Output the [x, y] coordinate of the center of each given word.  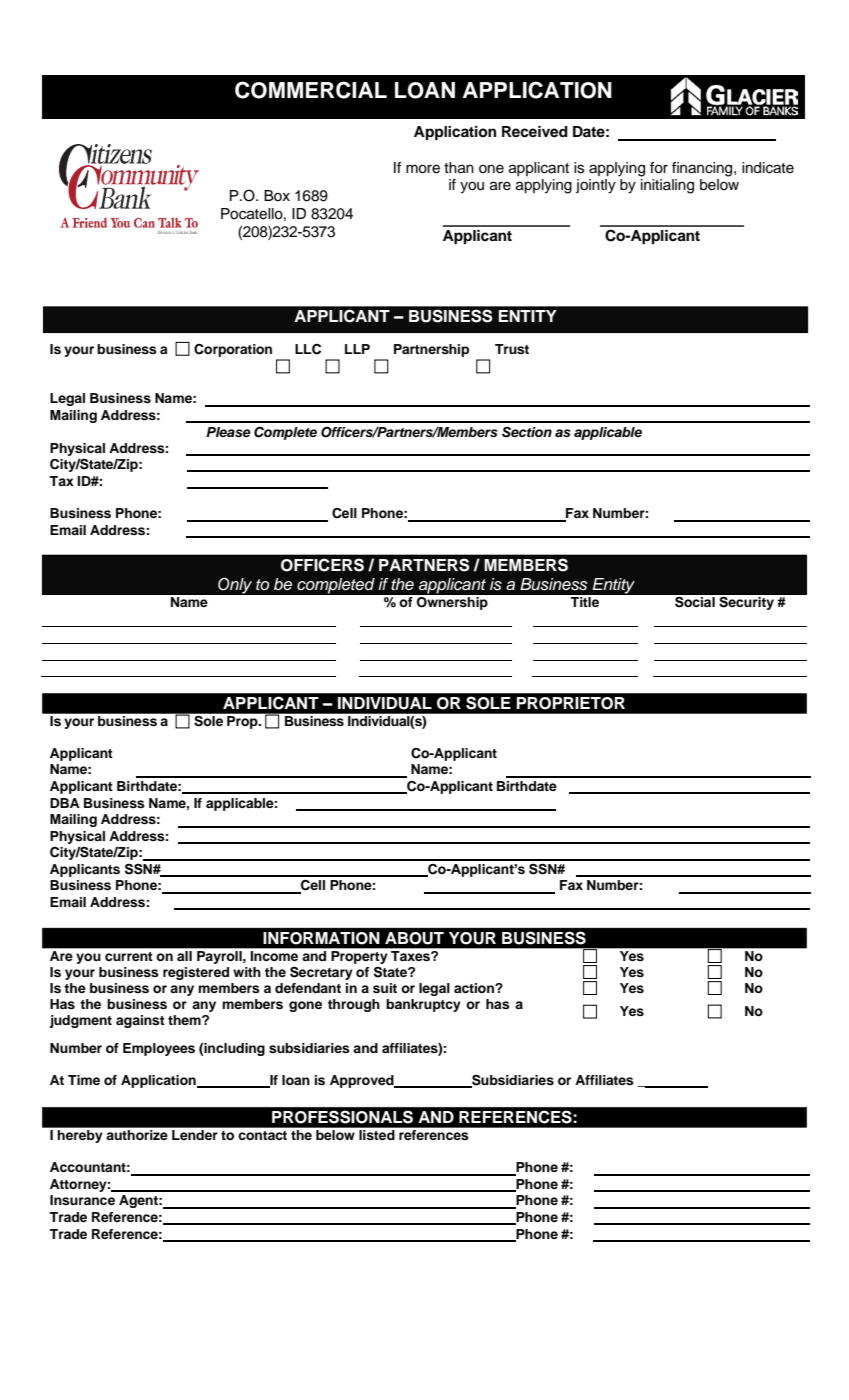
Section [527, 432]
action [475, 988]
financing [703, 169]
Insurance [82, 1200]
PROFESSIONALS [342, 1117]
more [423, 169]
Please [228, 432]
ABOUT [414, 938]
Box [277, 196]
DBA [65, 803]
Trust [512, 349]
